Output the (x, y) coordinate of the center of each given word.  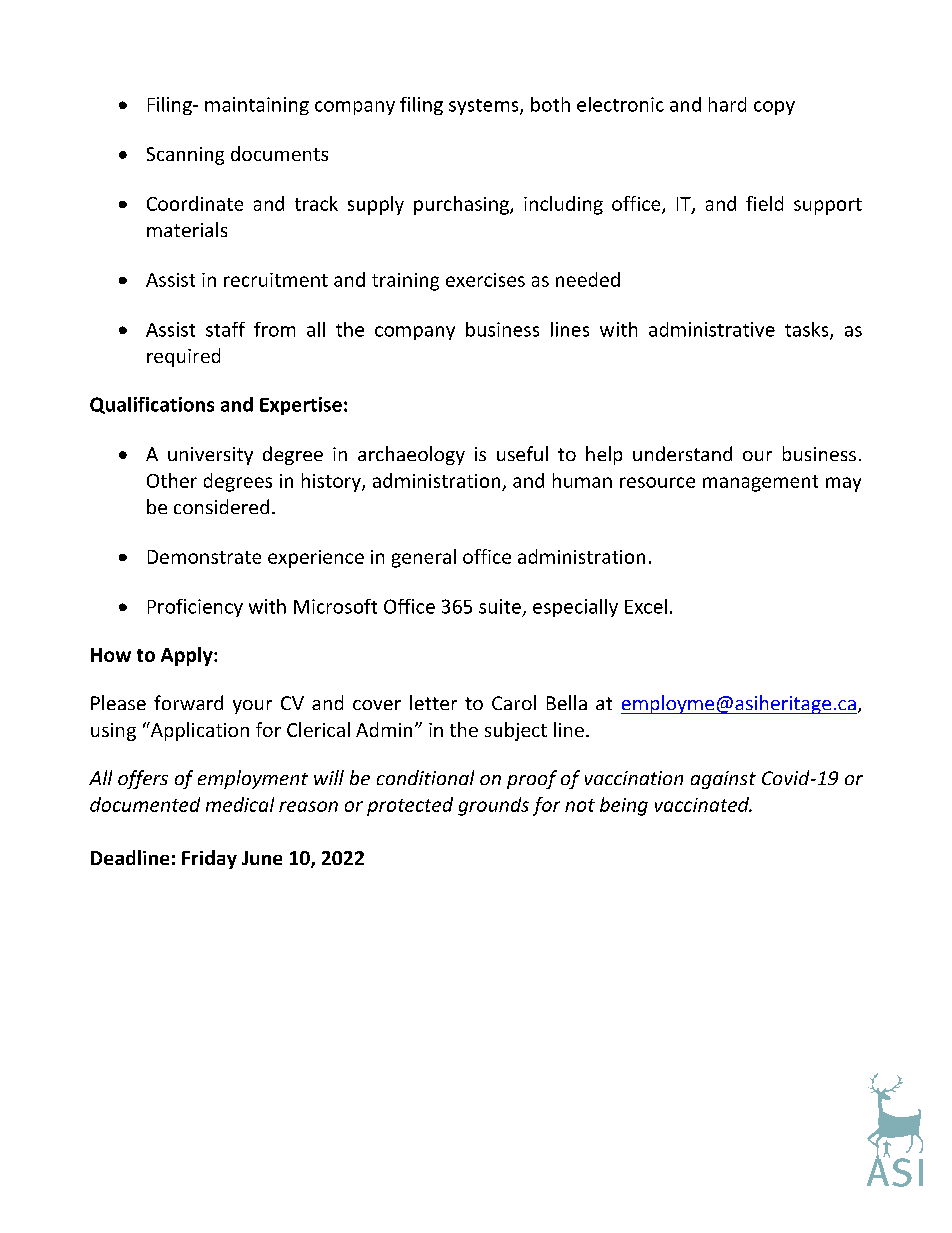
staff (225, 329)
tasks (808, 330)
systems (485, 107)
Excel (646, 606)
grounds (493, 806)
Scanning (185, 156)
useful (522, 453)
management (760, 483)
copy (774, 108)
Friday (209, 859)
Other (172, 480)
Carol (514, 702)
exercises (485, 280)
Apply (188, 656)
